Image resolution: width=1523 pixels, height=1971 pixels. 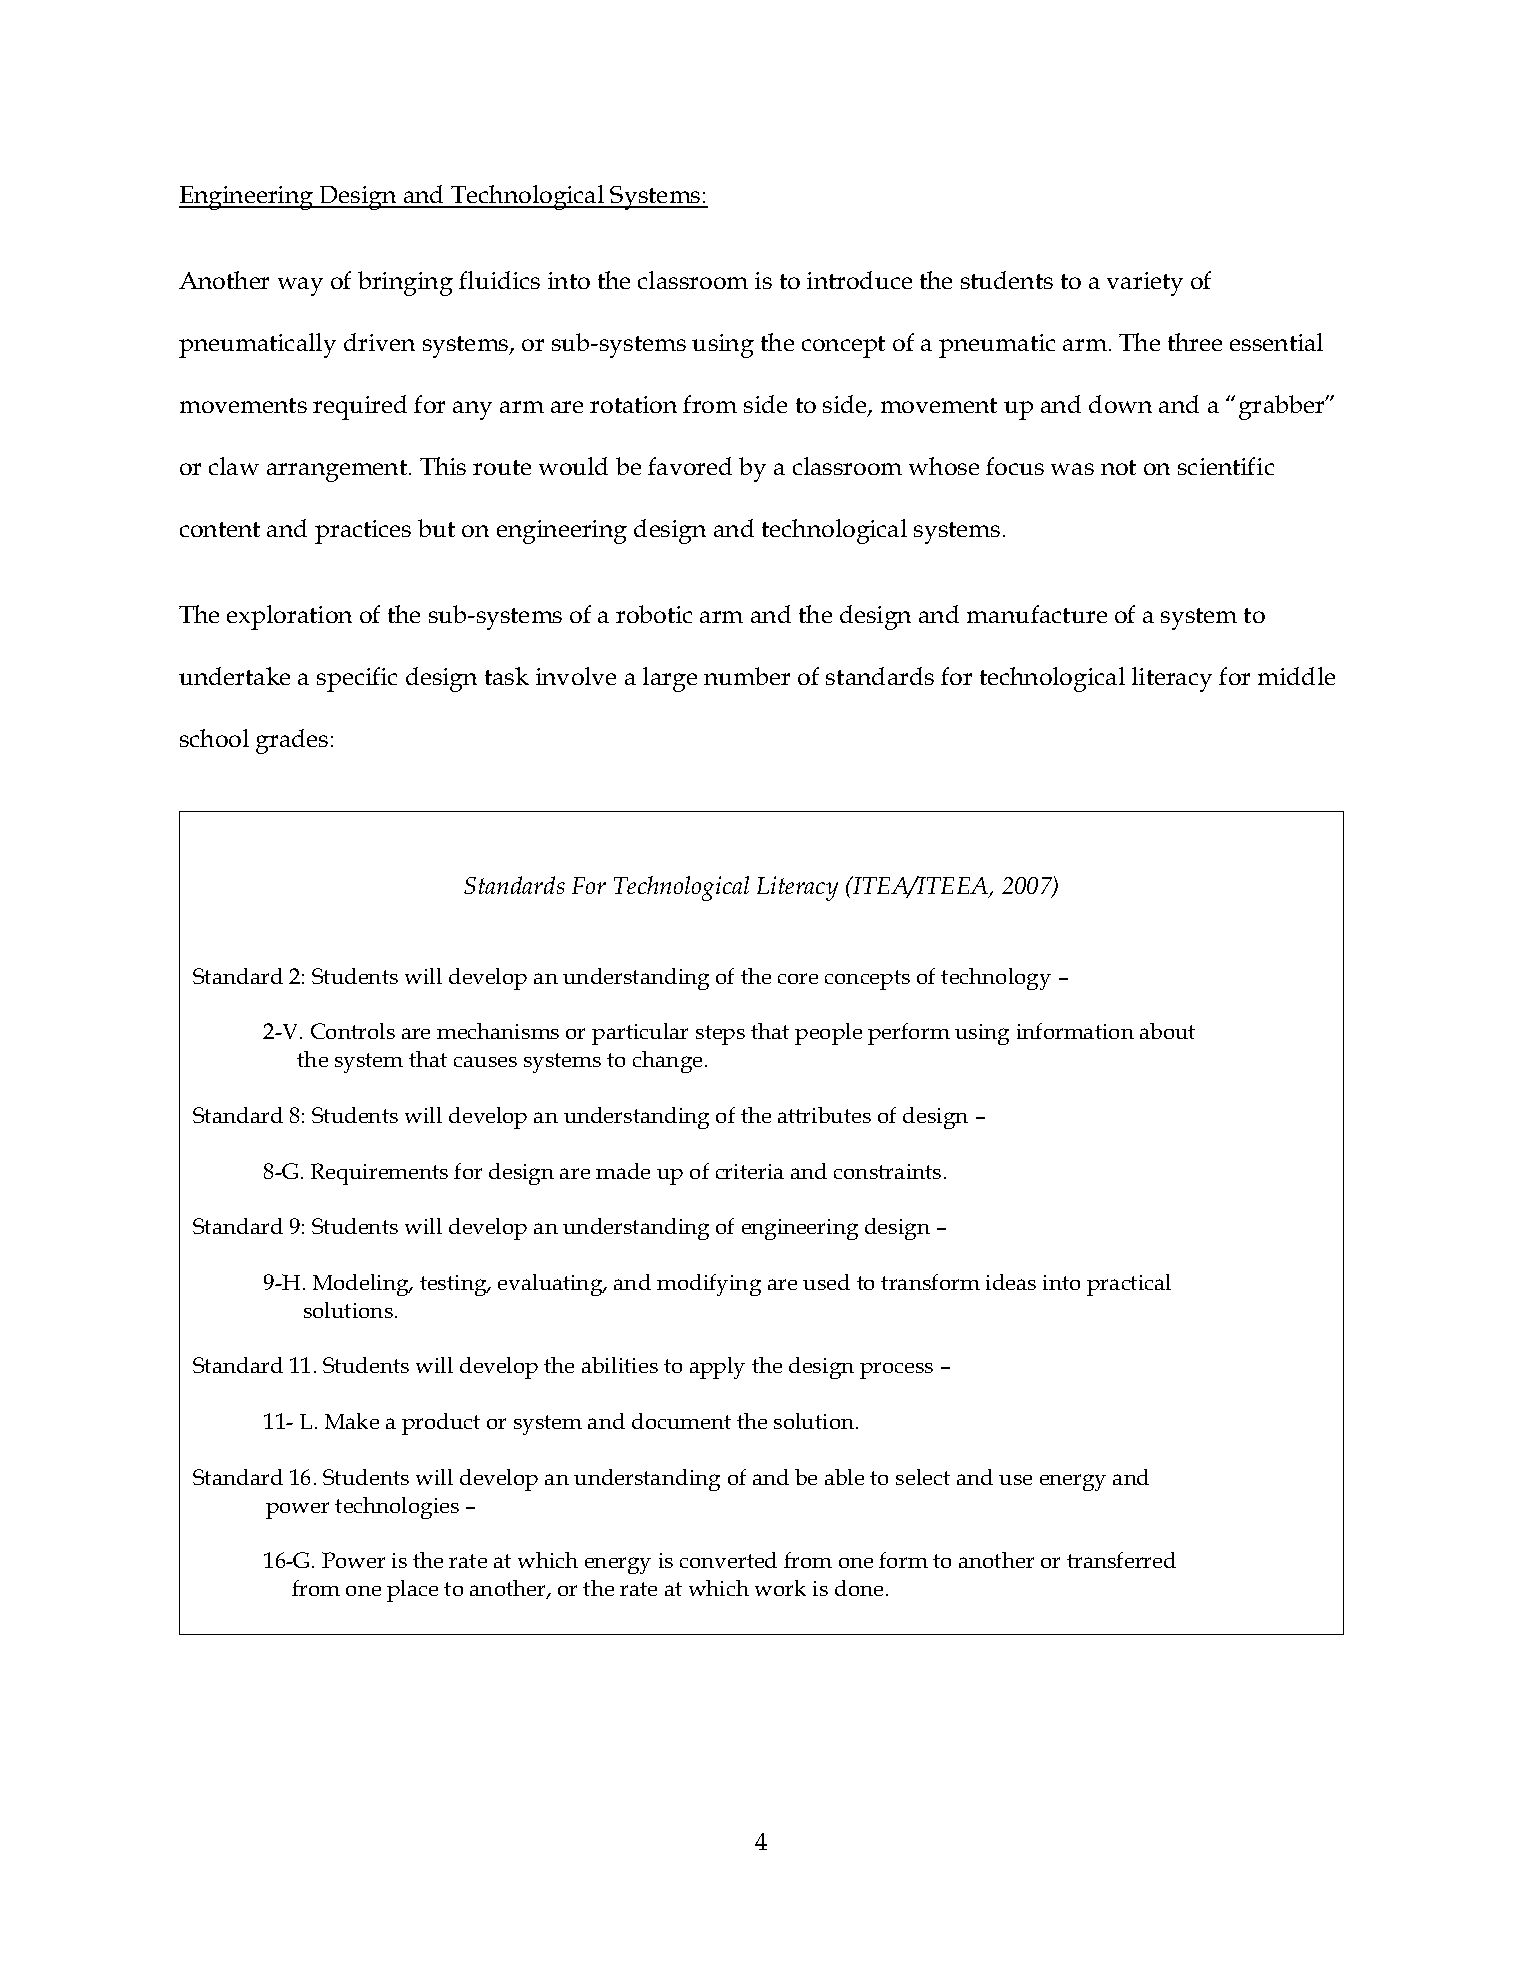 What do you see at coordinates (292, 741) in the screenshot?
I see `grades` at bounding box center [292, 741].
